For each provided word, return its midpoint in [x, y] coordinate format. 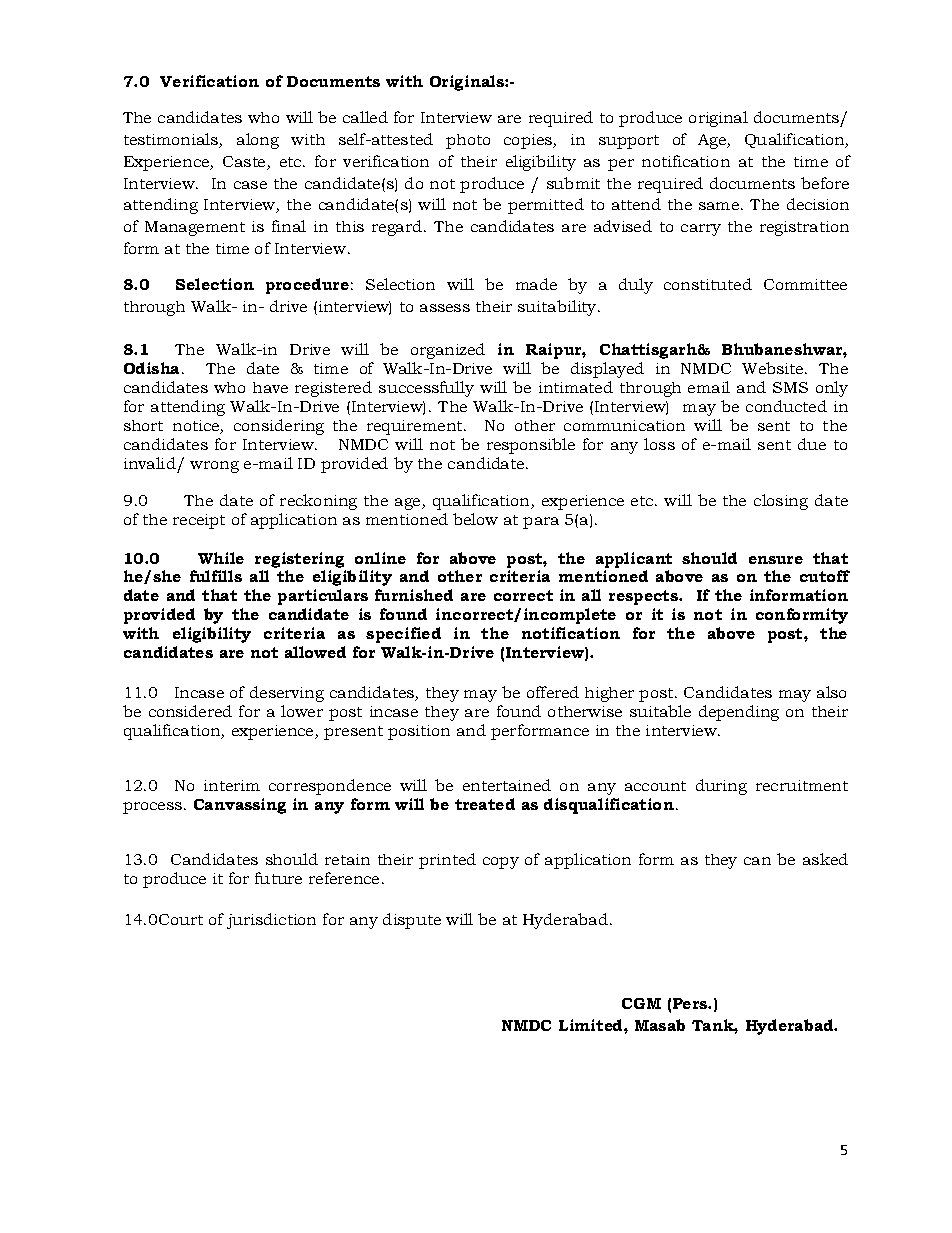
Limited [592, 1025]
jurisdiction [271, 921]
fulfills [216, 576]
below [475, 519]
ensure [776, 560]
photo [468, 141]
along [258, 141]
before [825, 183]
